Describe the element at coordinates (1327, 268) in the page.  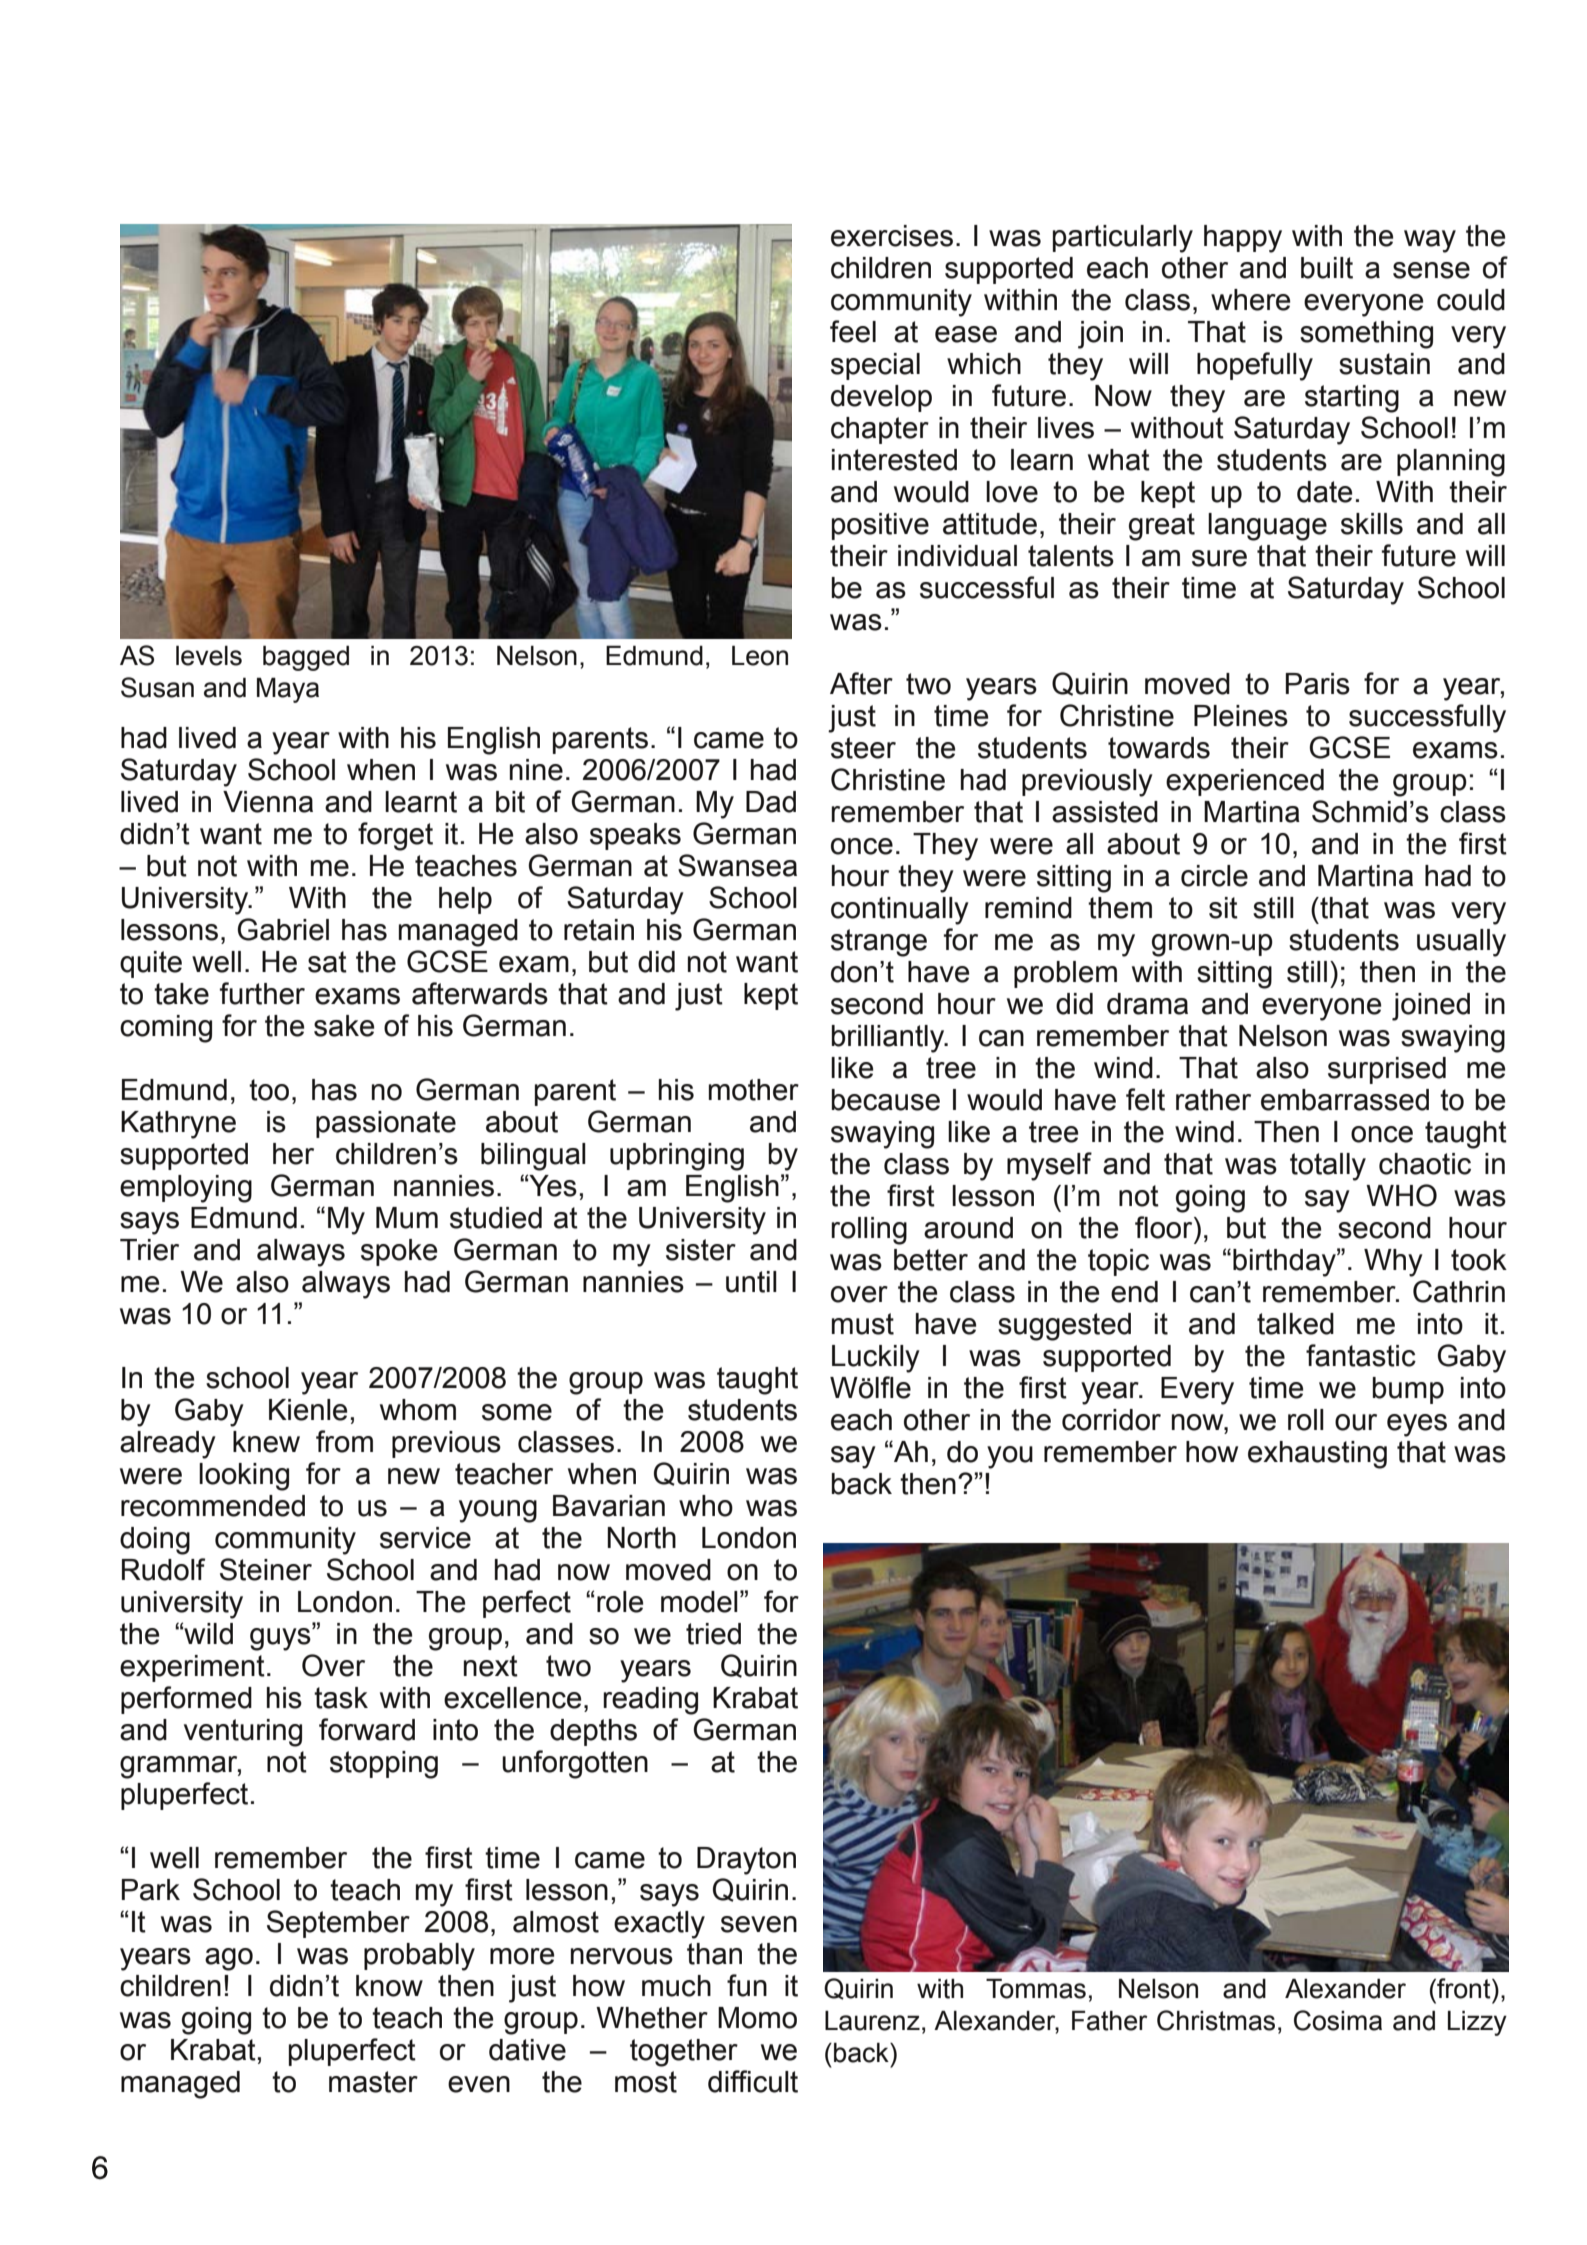
I see `built` at that location.
